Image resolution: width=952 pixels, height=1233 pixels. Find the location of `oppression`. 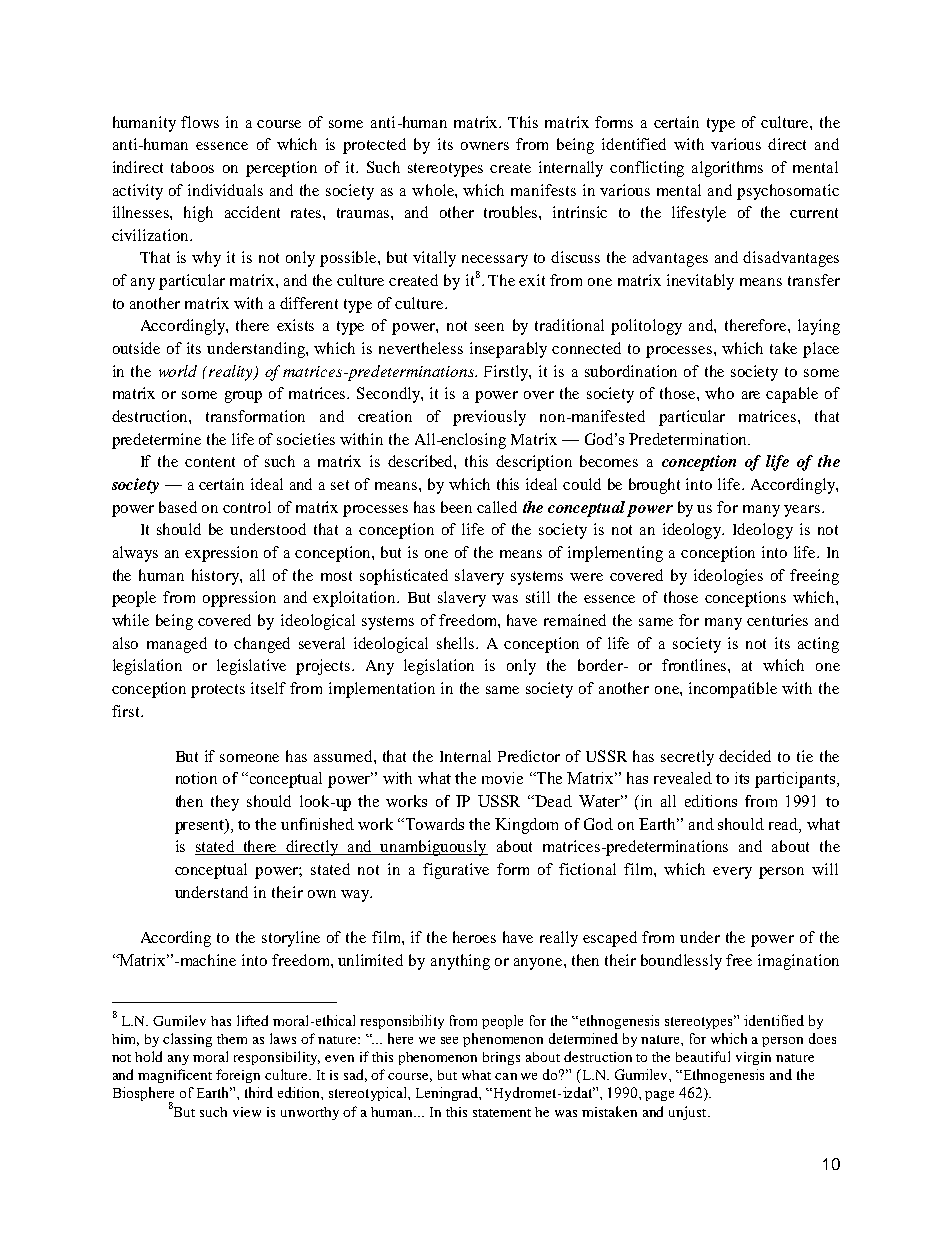

oppression is located at coordinates (239, 599).
